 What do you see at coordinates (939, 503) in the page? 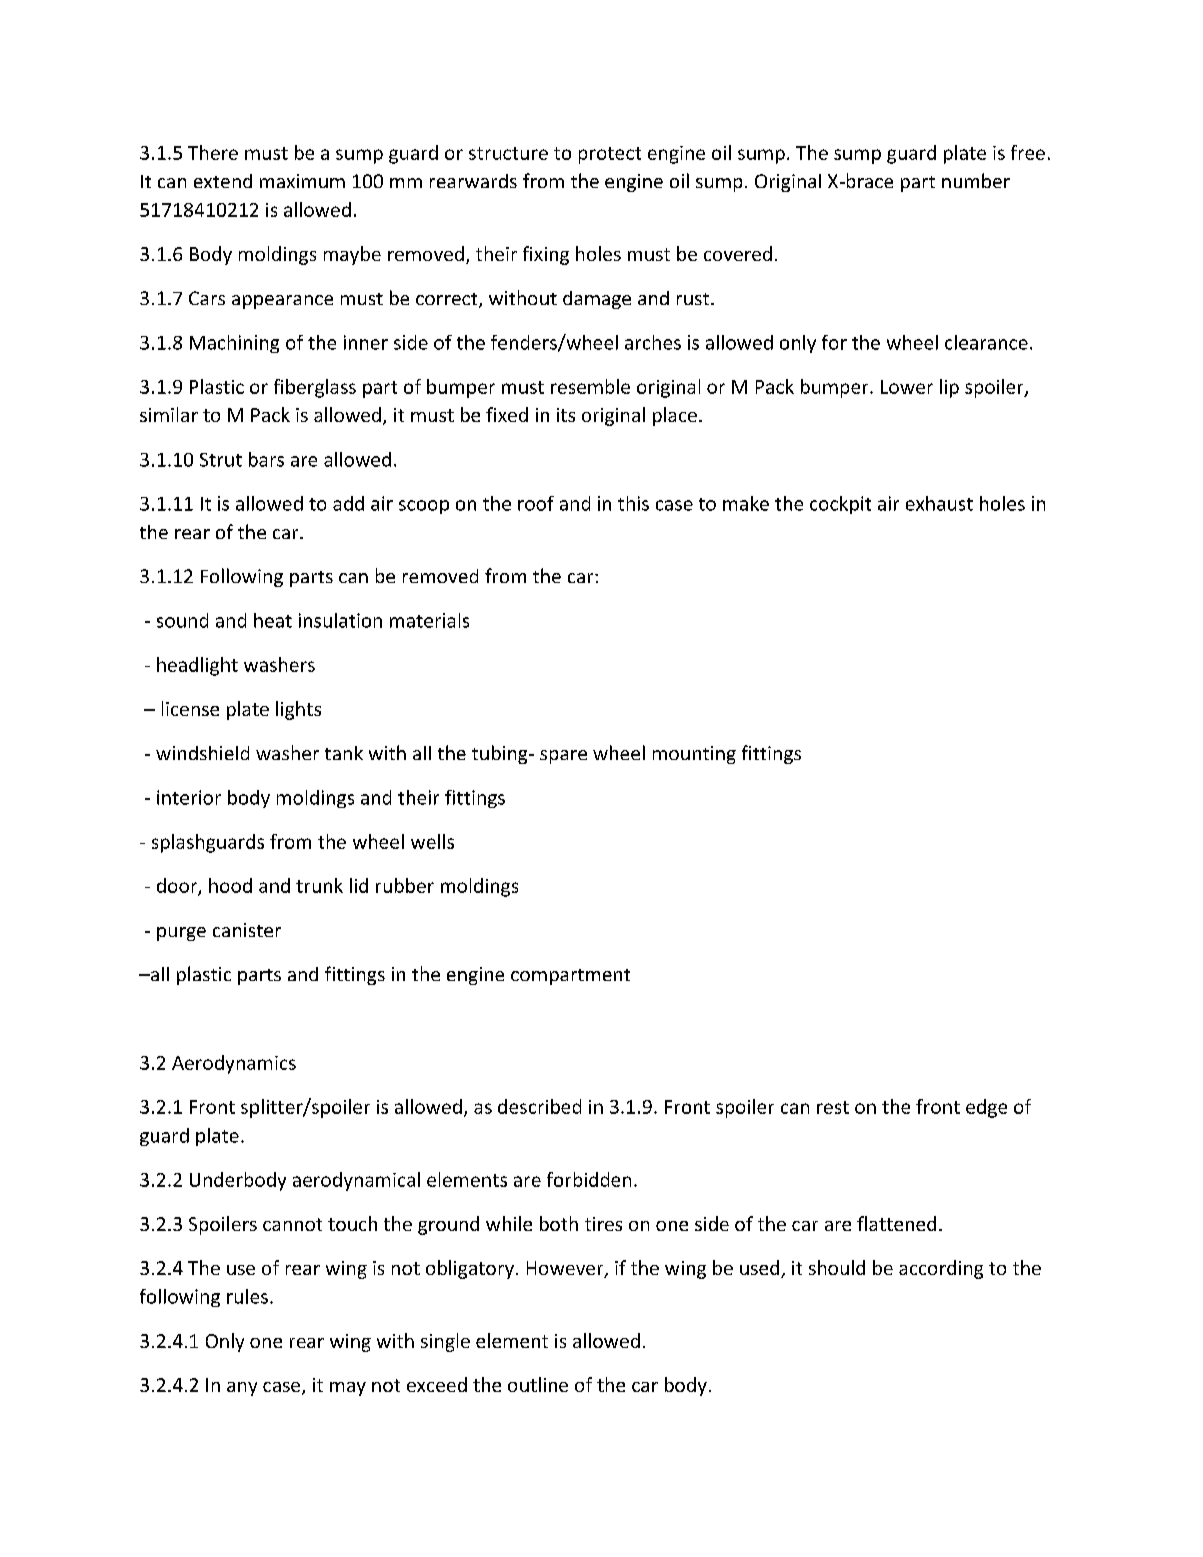
I see `exhaust` at bounding box center [939, 503].
